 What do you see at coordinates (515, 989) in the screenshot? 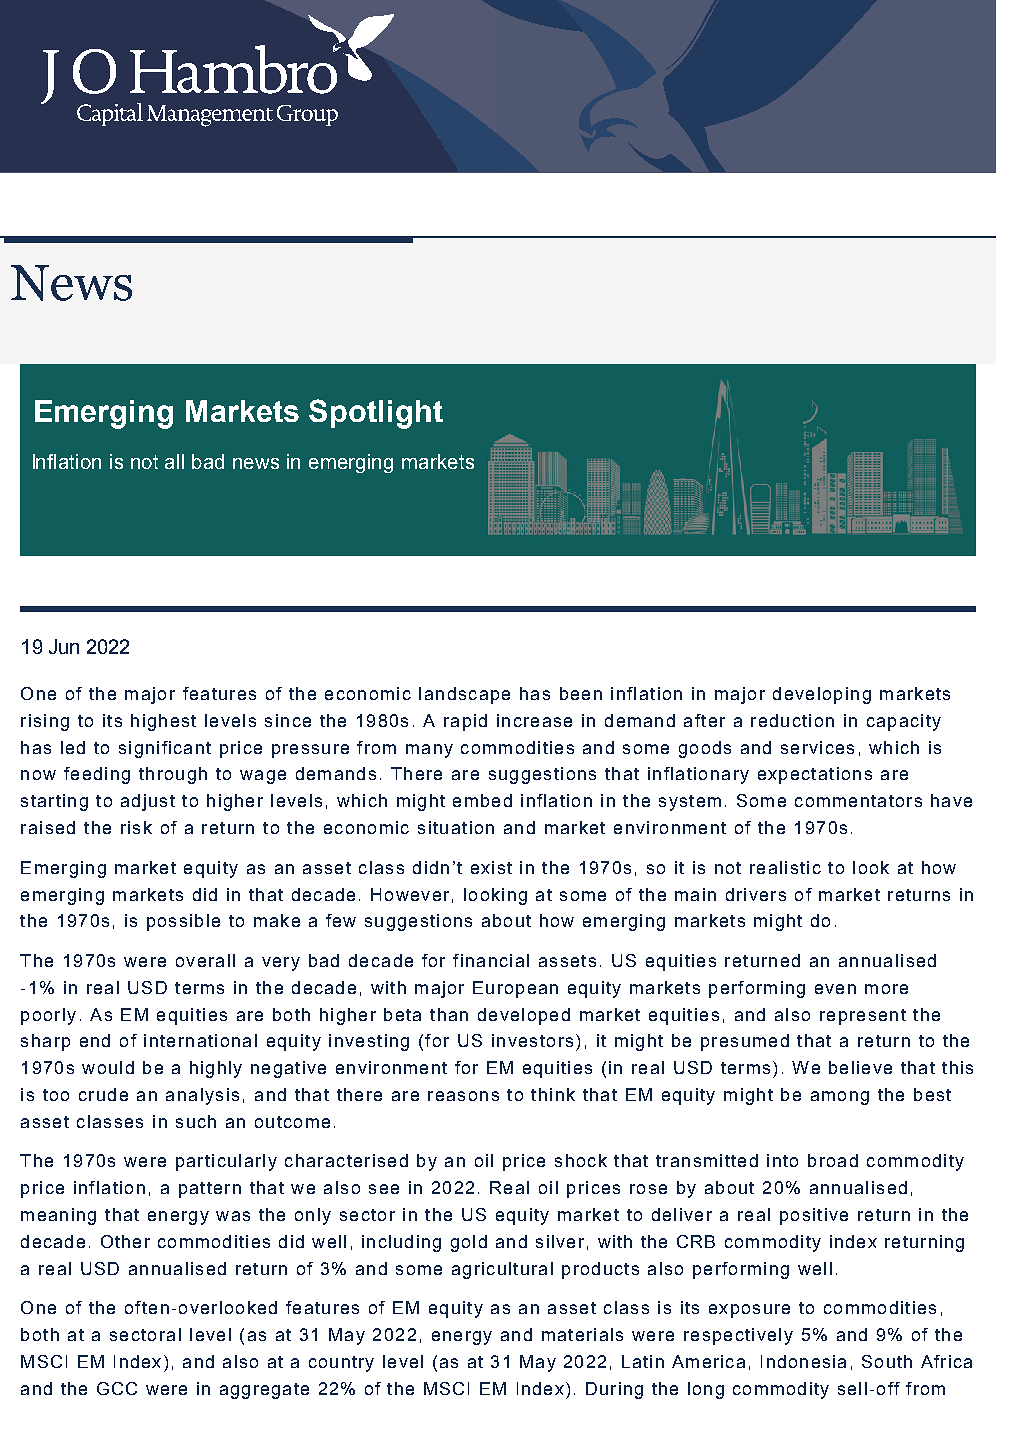
I see `European` at bounding box center [515, 989].
